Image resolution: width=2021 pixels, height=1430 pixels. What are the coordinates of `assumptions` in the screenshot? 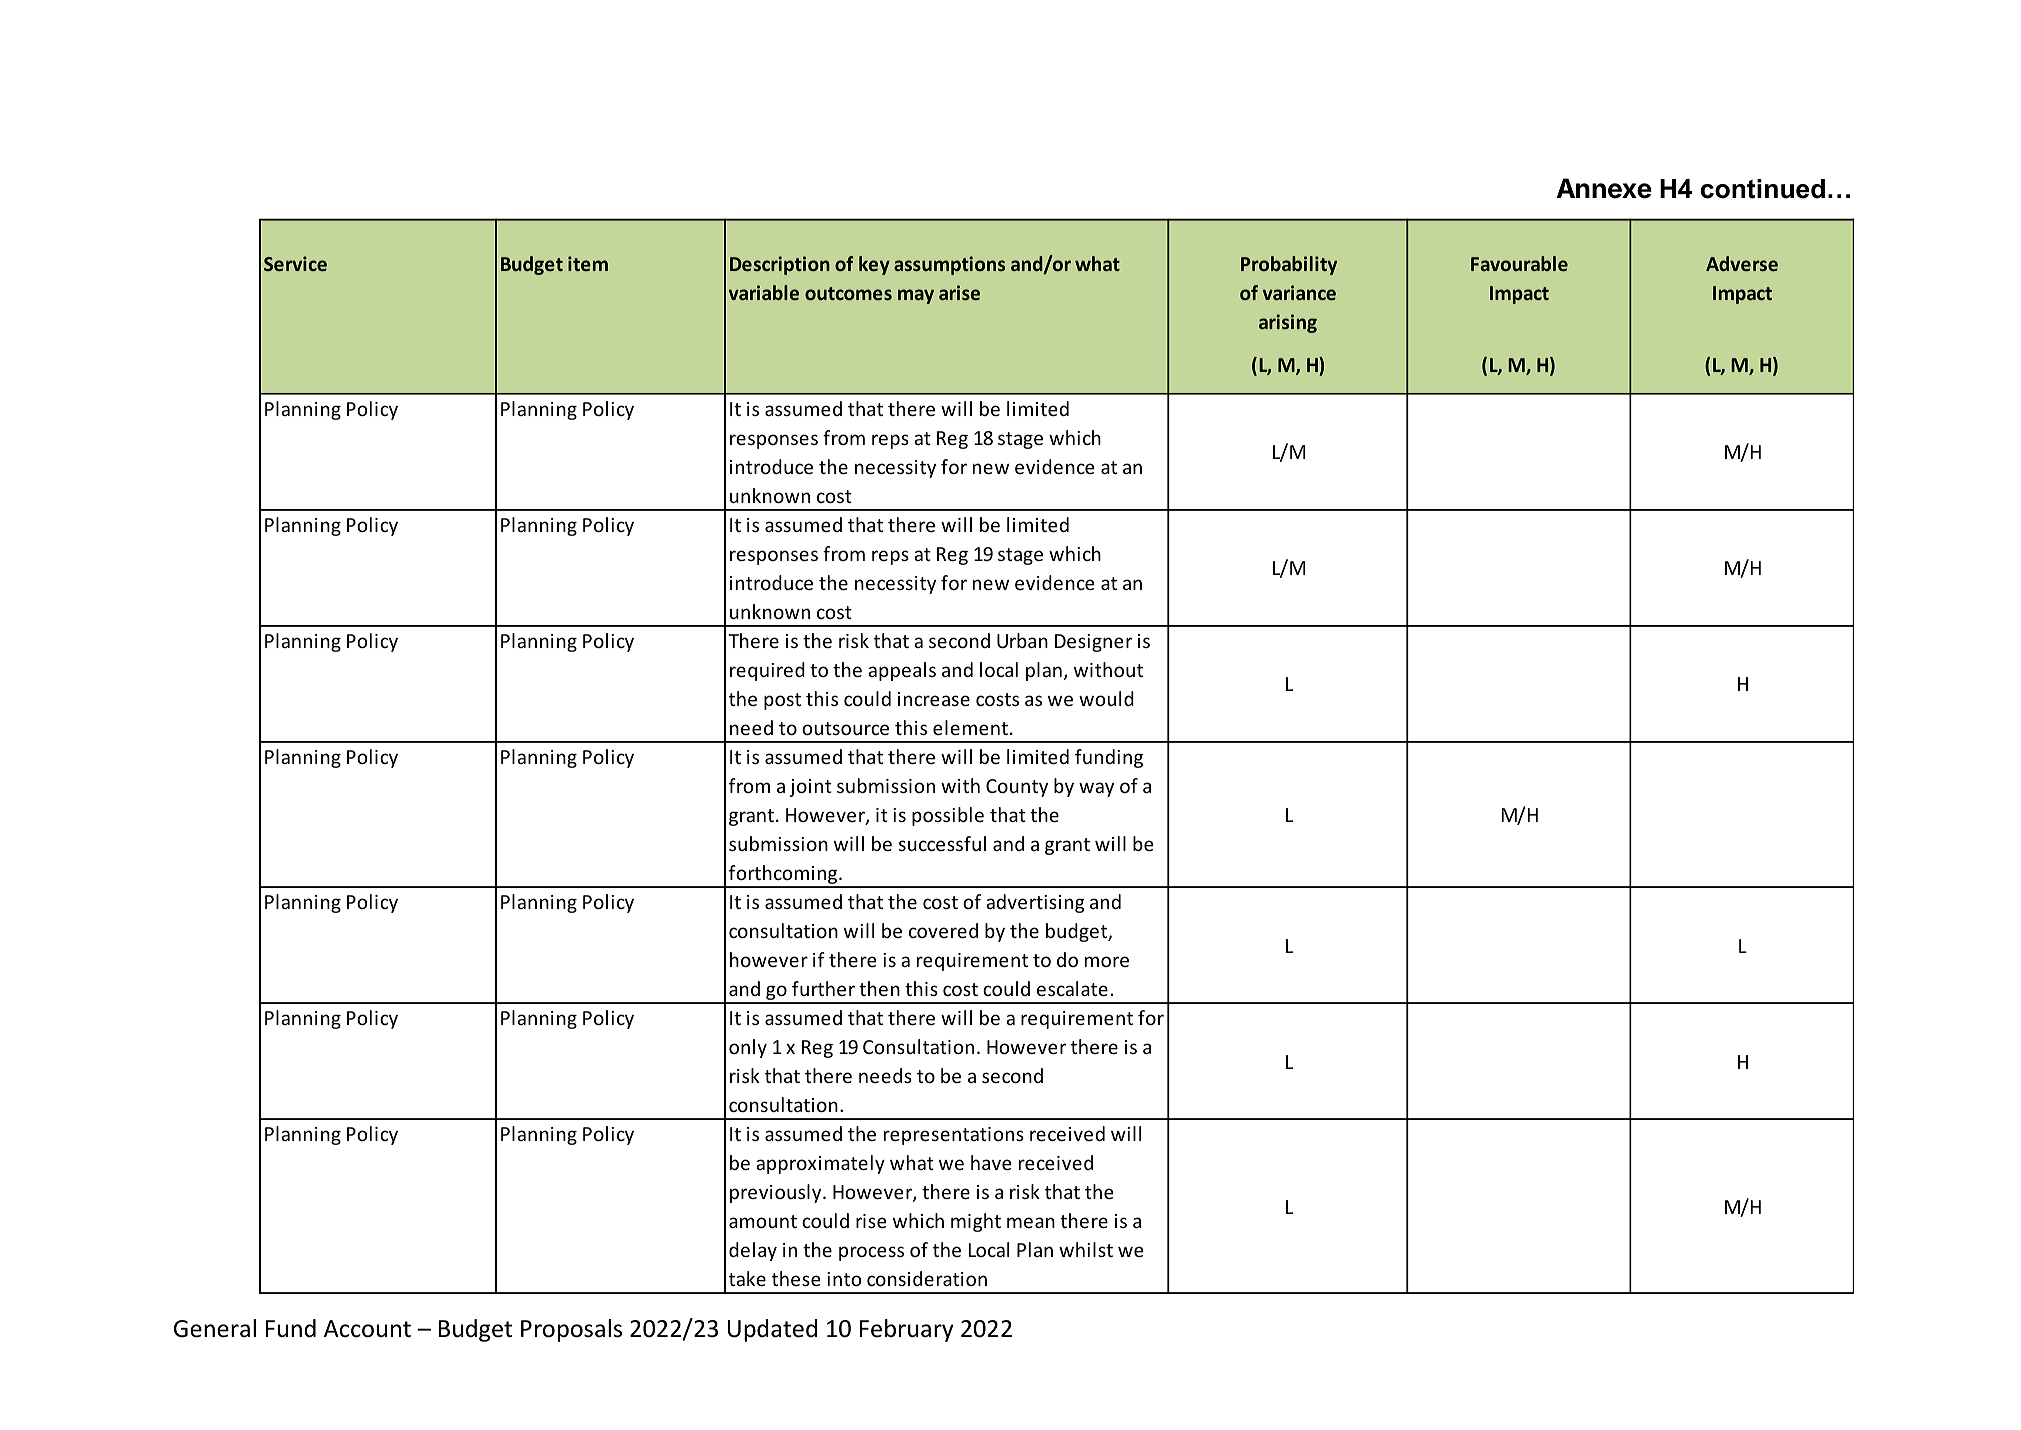 It's located at (949, 265).
